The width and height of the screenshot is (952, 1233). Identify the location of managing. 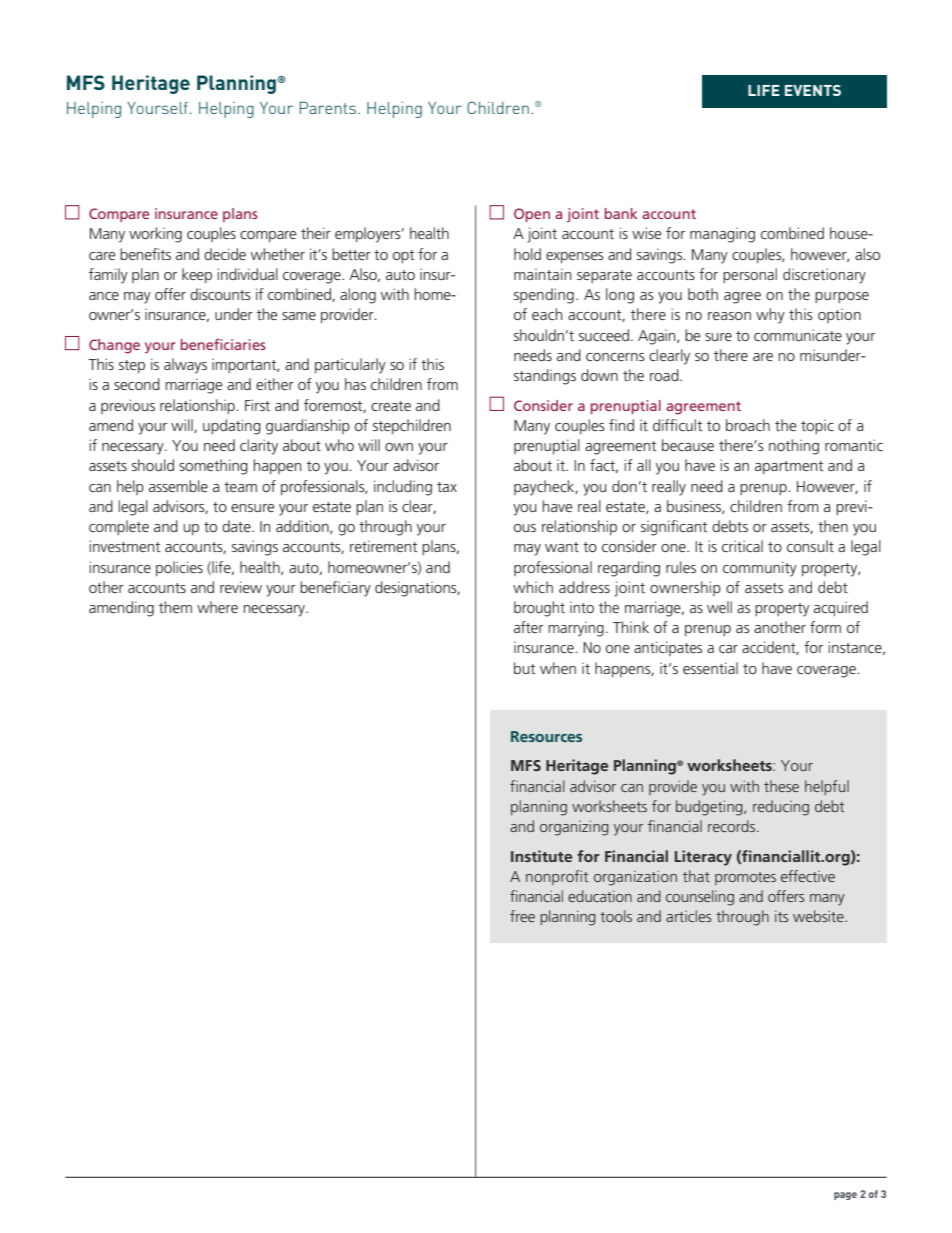
(722, 235).
